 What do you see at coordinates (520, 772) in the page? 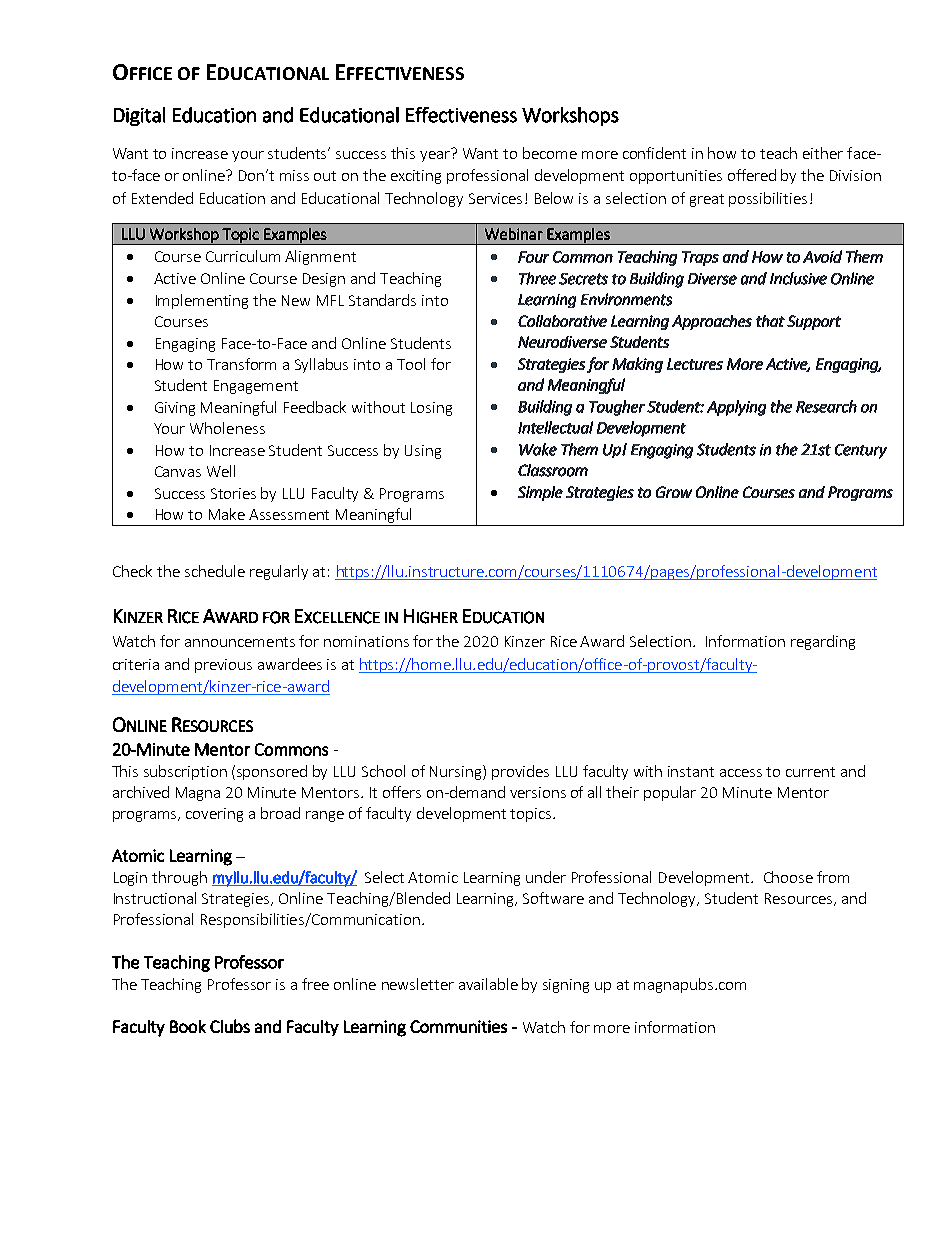
I see `provides` at bounding box center [520, 772].
